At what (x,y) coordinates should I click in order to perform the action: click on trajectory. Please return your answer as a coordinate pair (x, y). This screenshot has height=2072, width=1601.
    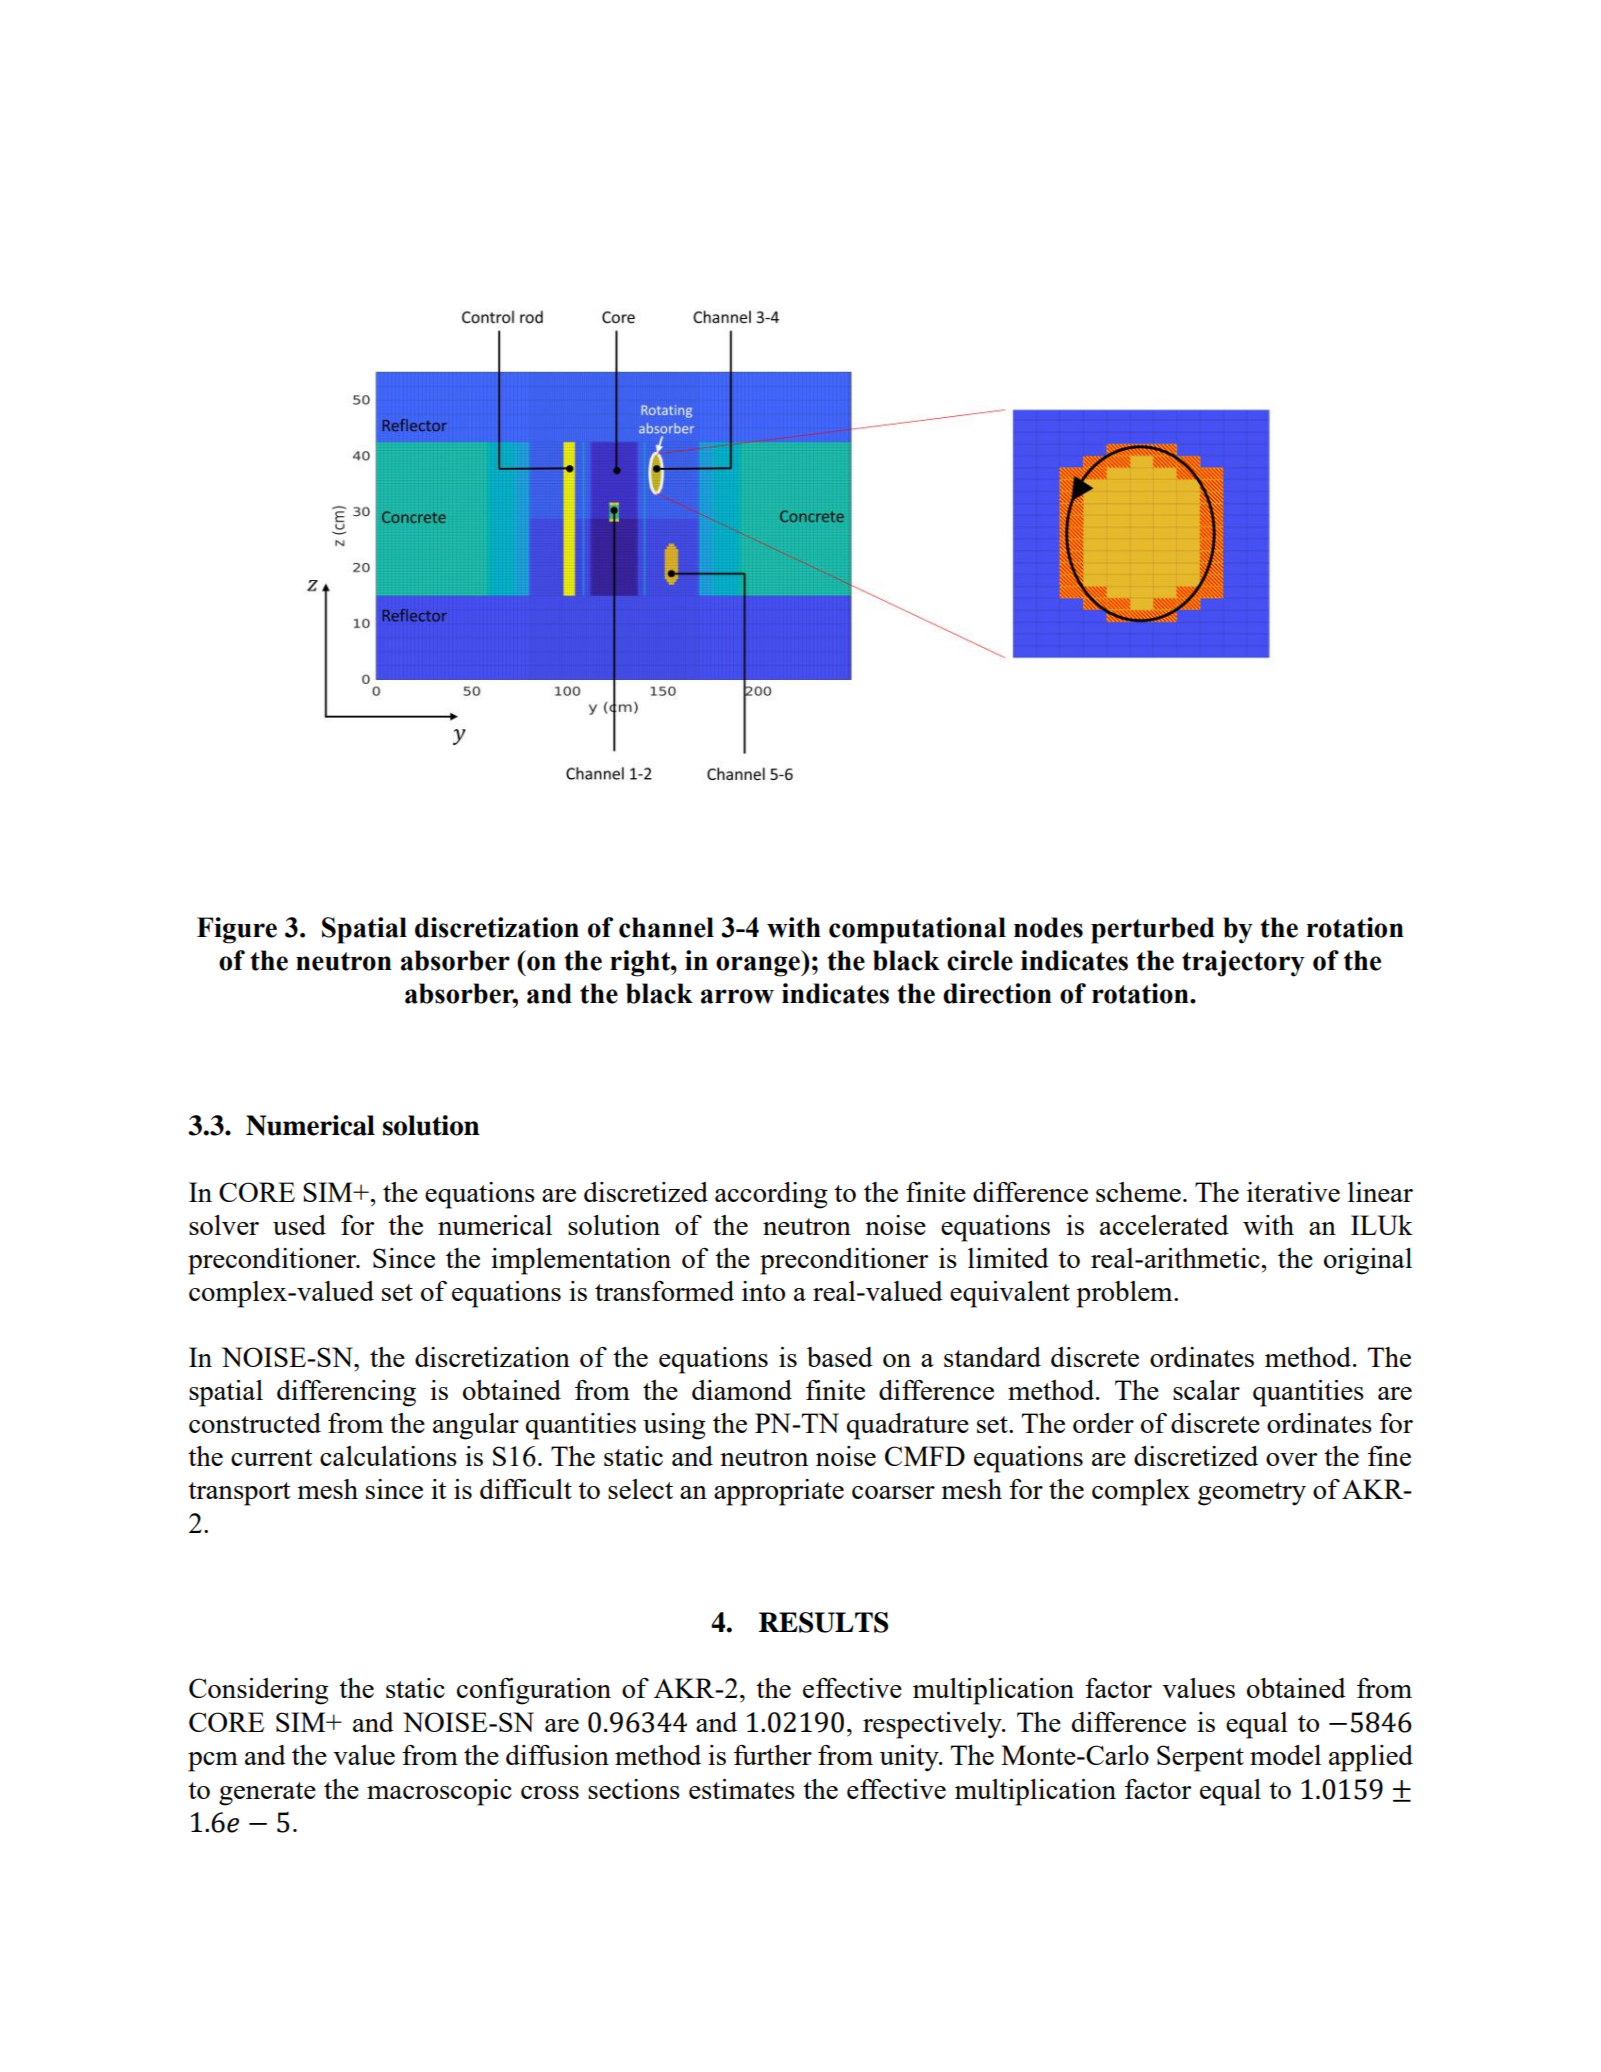
    Looking at the image, I should click on (1243, 963).
